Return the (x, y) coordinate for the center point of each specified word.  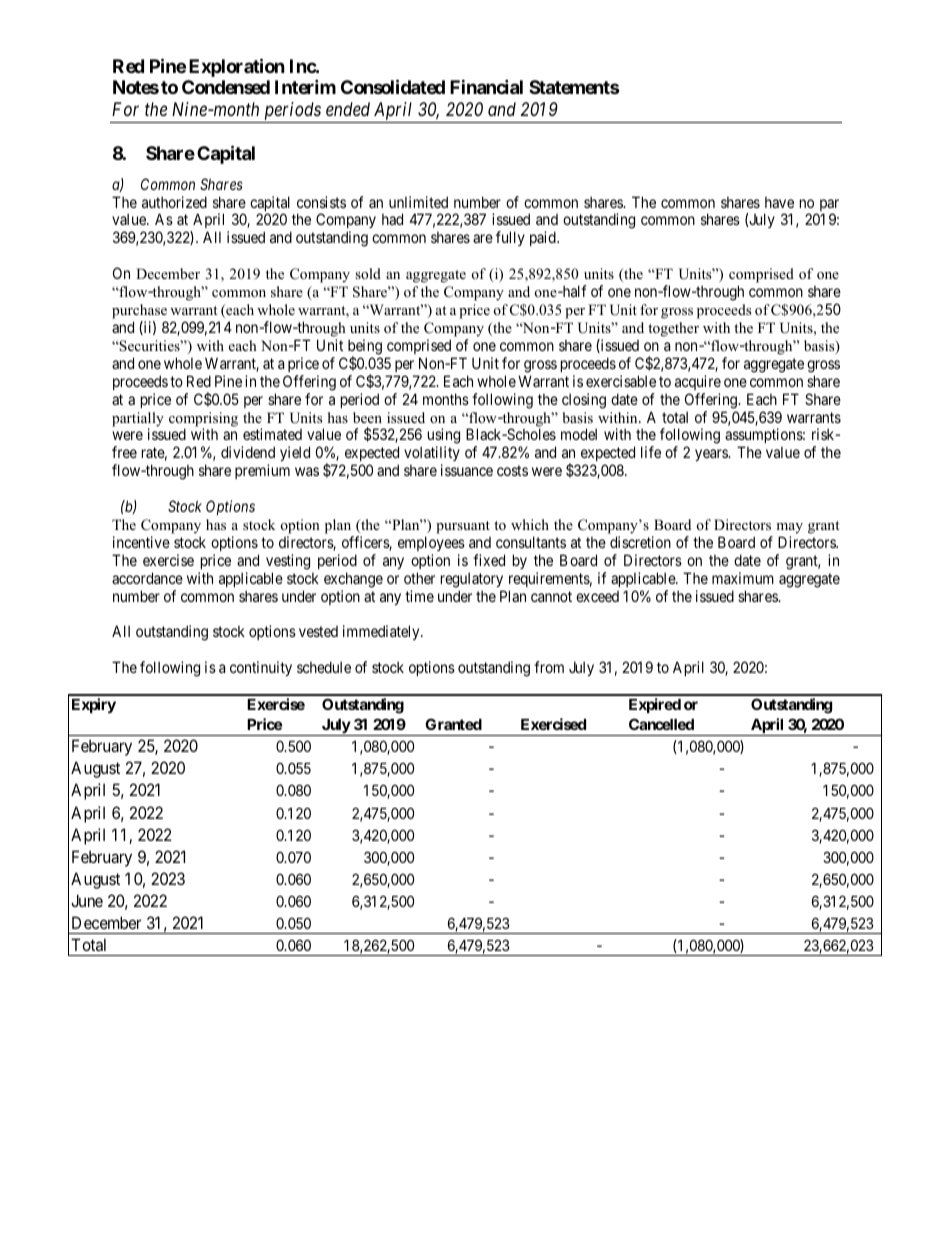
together (673, 329)
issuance (467, 470)
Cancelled (661, 724)
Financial (486, 87)
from (549, 667)
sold (368, 273)
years (712, 455)
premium (262, 471)
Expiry (94, 705)
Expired (655, 705)
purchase (139, 311)
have (779, 202)
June (87, 900)
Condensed (226, 87)
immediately (382, 632)
